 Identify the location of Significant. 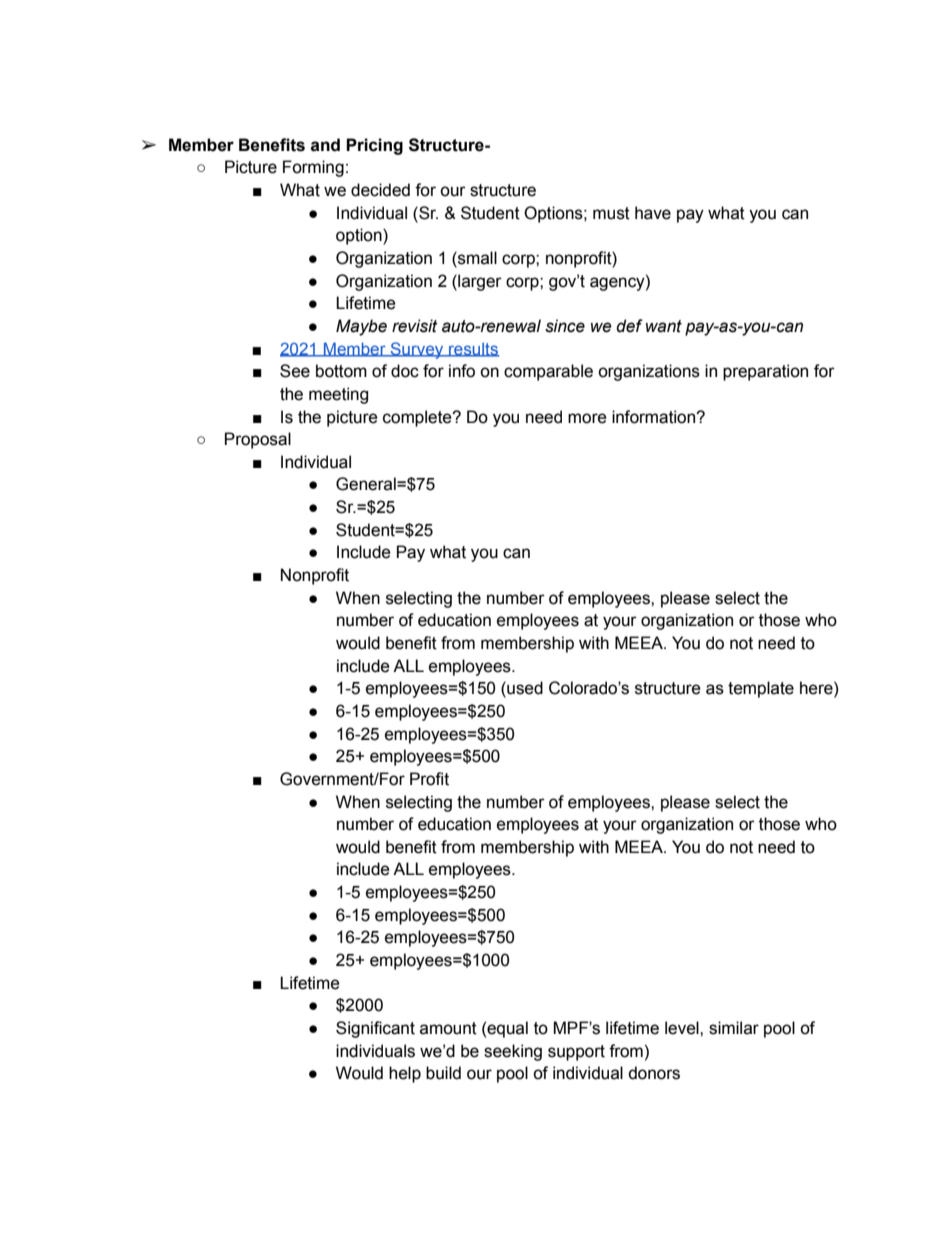
(375, 1029).
